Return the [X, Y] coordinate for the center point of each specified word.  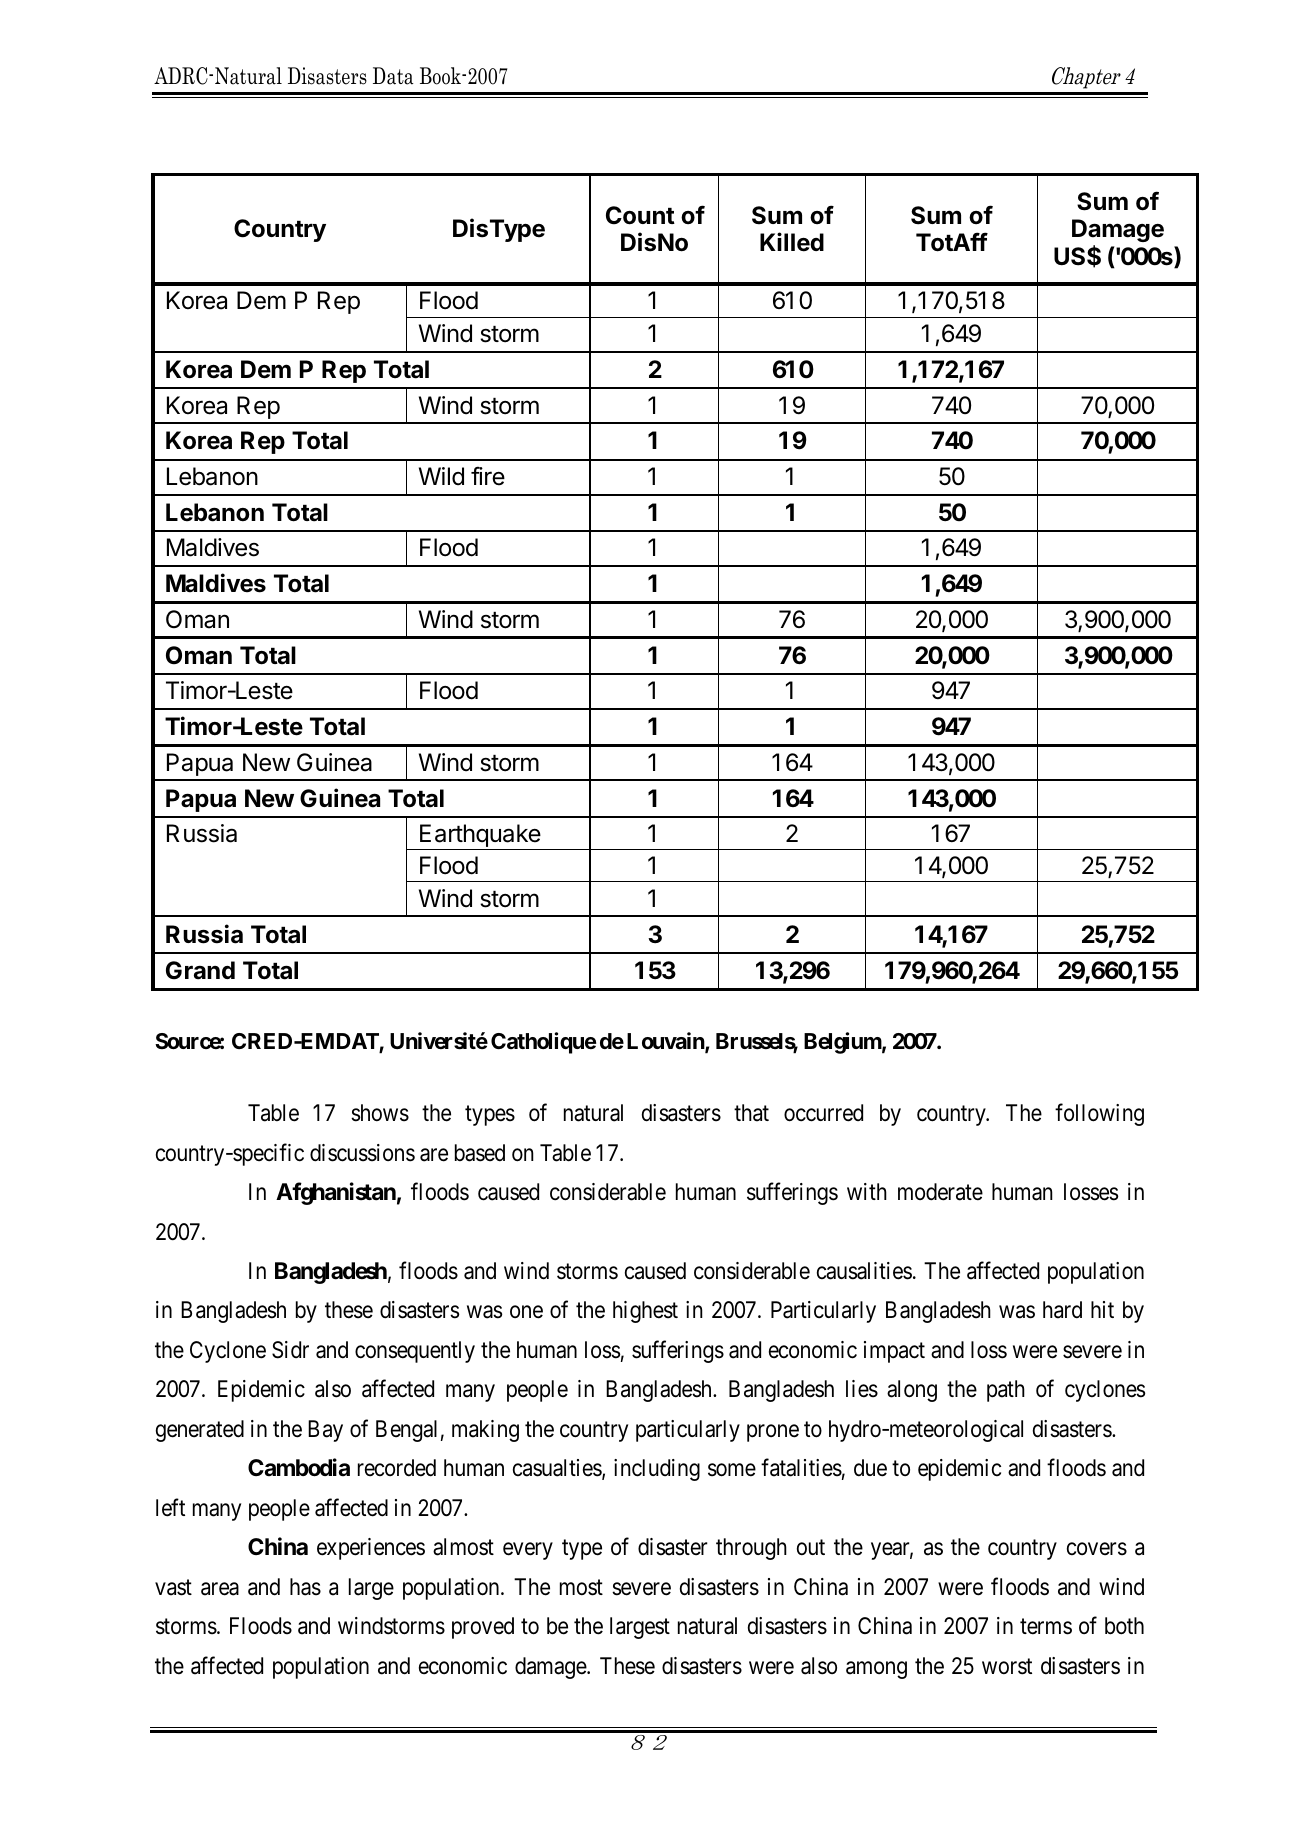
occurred [823, 1113]
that [751, 1113]
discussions [362, 1153]
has [305, 1587]
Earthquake [480, 835]
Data [393, 76]
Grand [200, 970]
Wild [441, 476]
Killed [792, 242]
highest [645, 1312]
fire [488, 476]
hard [1062, 1310]
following [1099, 1114]
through [751, 1549]
